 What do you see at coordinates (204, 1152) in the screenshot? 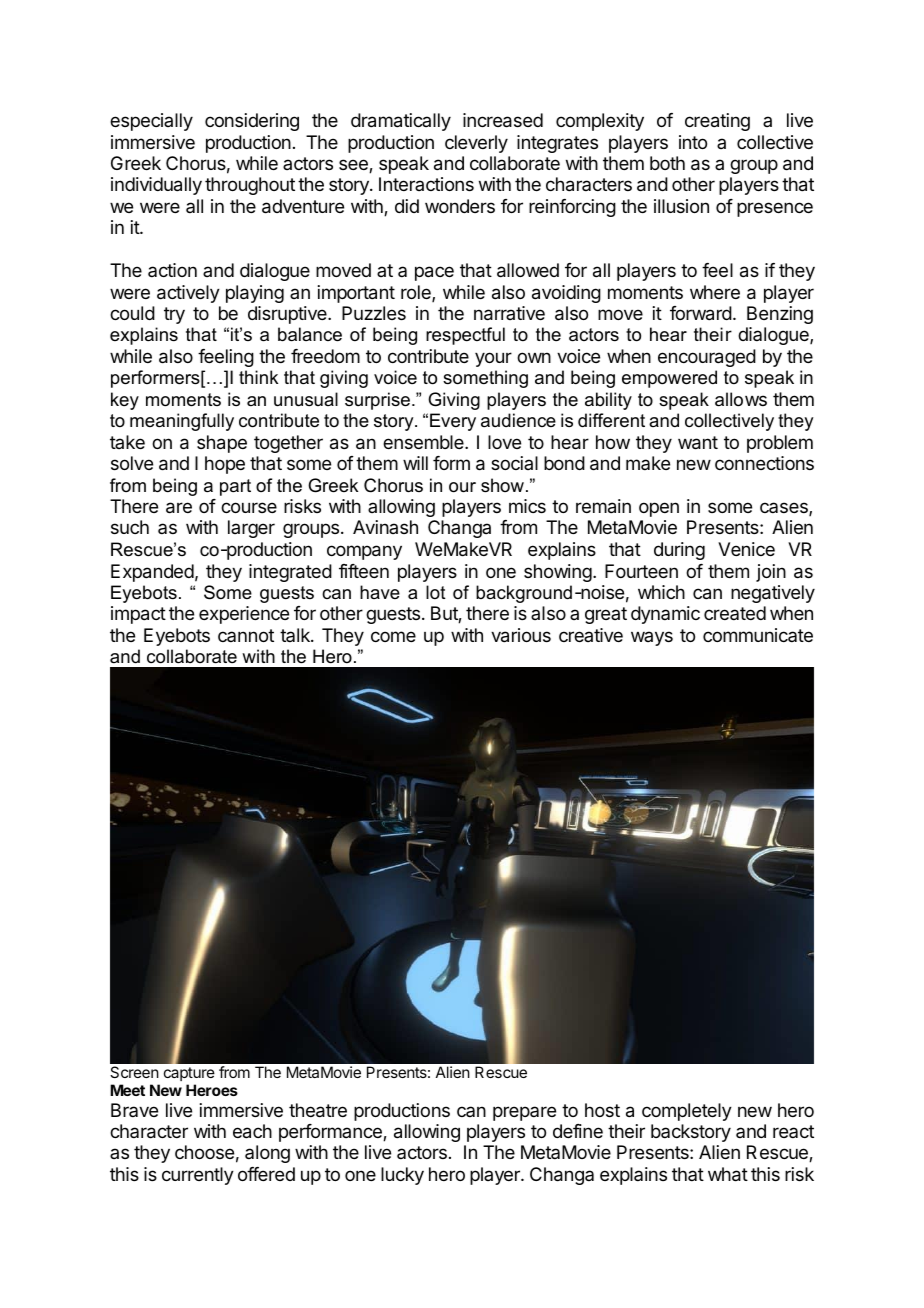
I see `choose` at bounding box center [204, 1152].
